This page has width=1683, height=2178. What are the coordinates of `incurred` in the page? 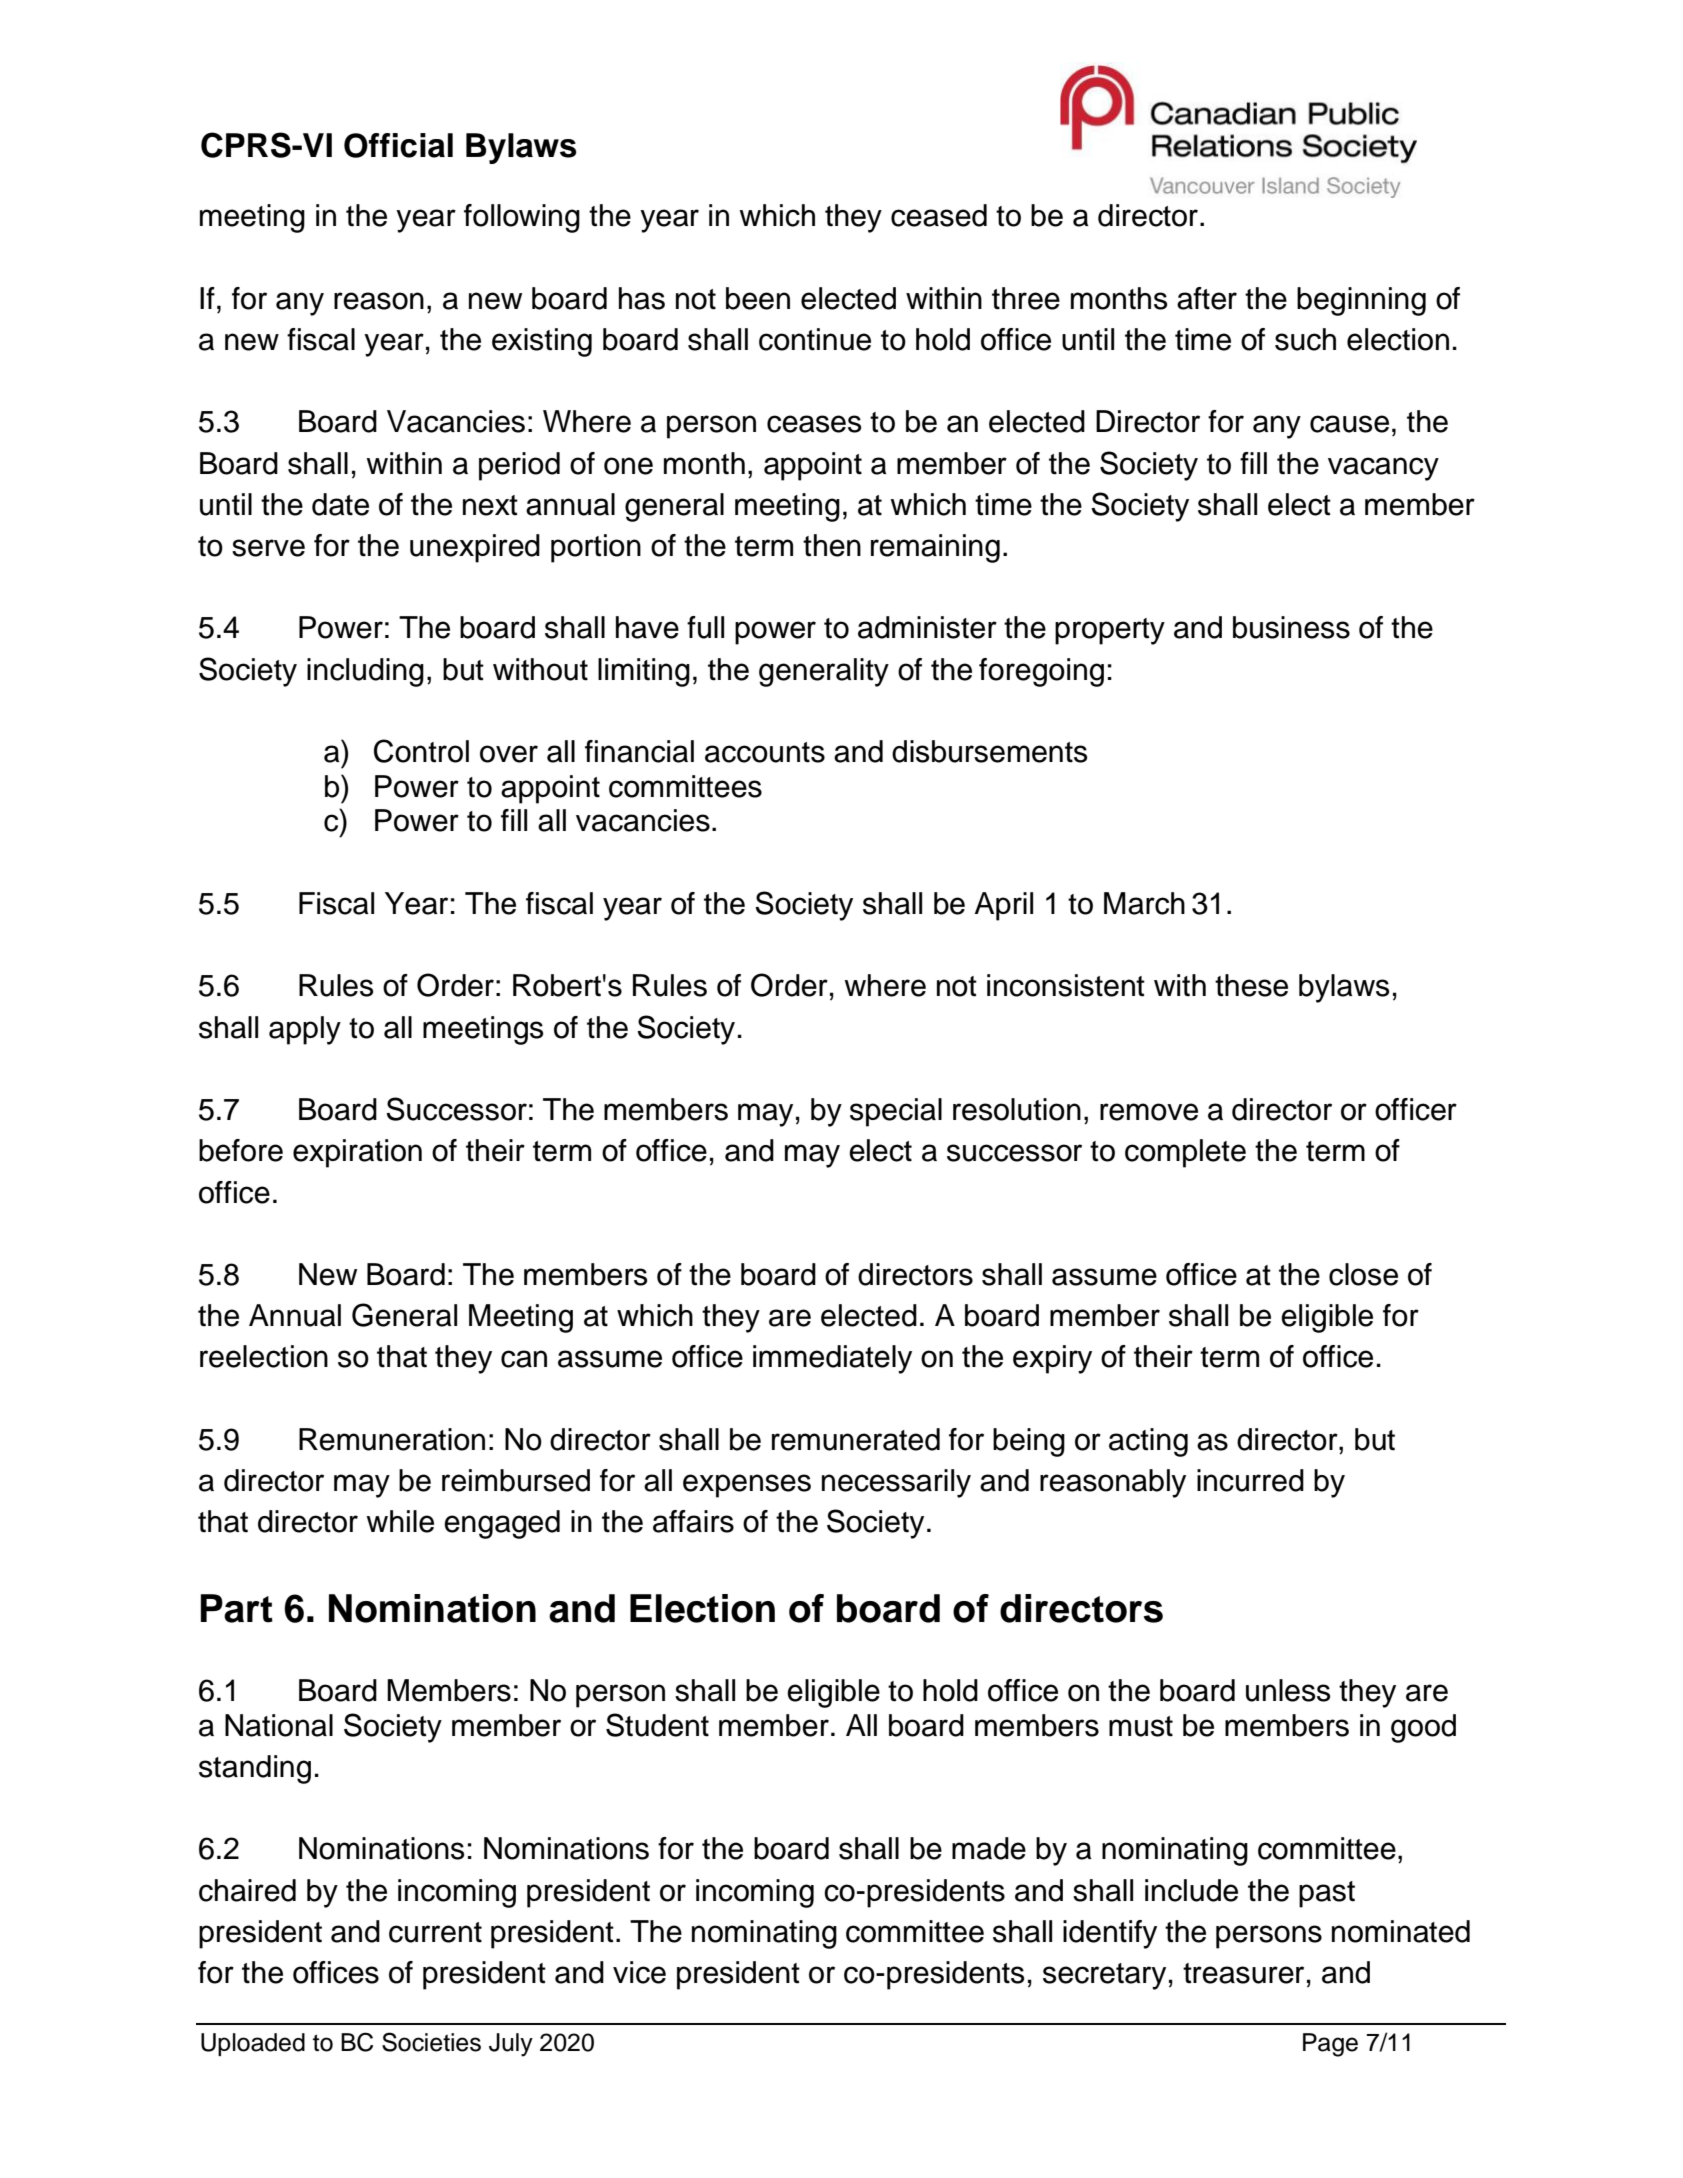 It's located at (1250, 1480).
